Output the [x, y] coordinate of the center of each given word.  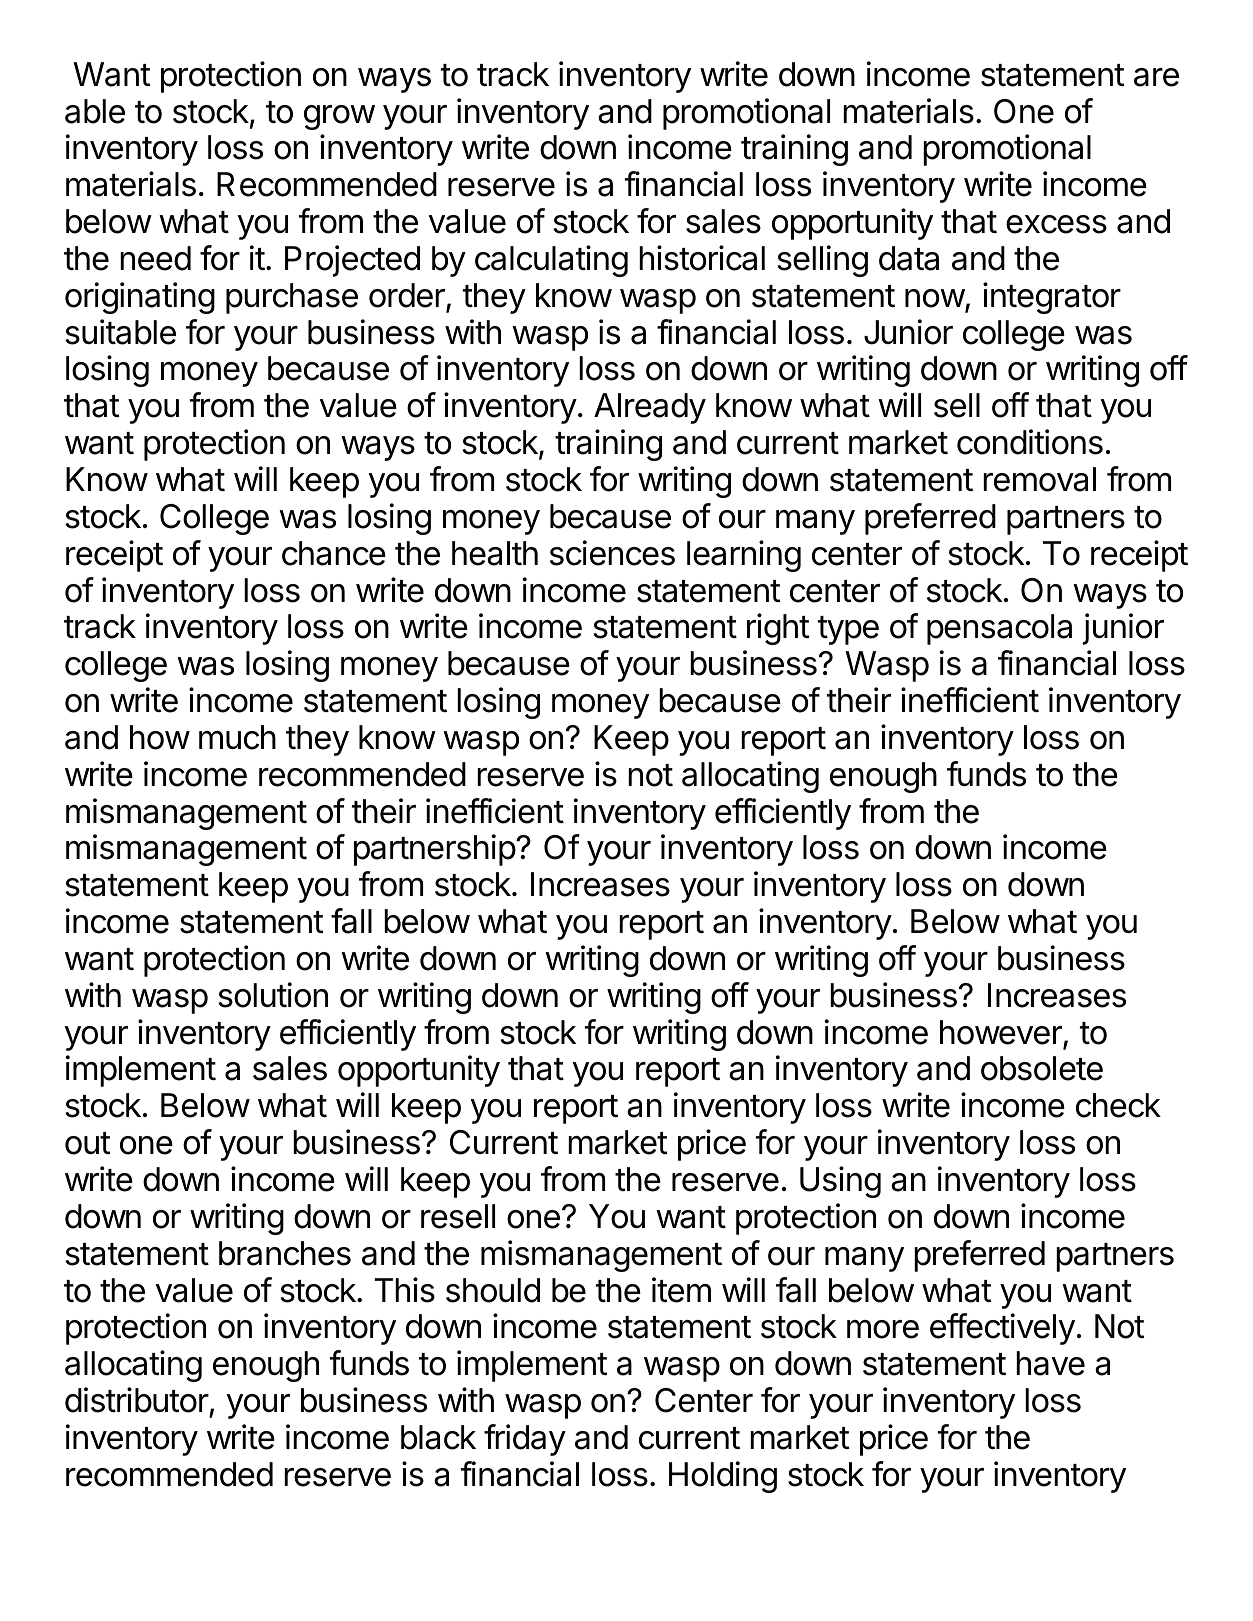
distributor [137, 1400]
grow [339, 117]
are [1156, 77]
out [87, 1143]
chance [334, 553]
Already [650, 408]
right [778, 629]
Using [840, 1182]
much [237, 737]
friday [525, 1440]
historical [702, 258]
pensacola [999, 629]
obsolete [1042, 1068]
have [1050, 1363]
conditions [1030, 442]
